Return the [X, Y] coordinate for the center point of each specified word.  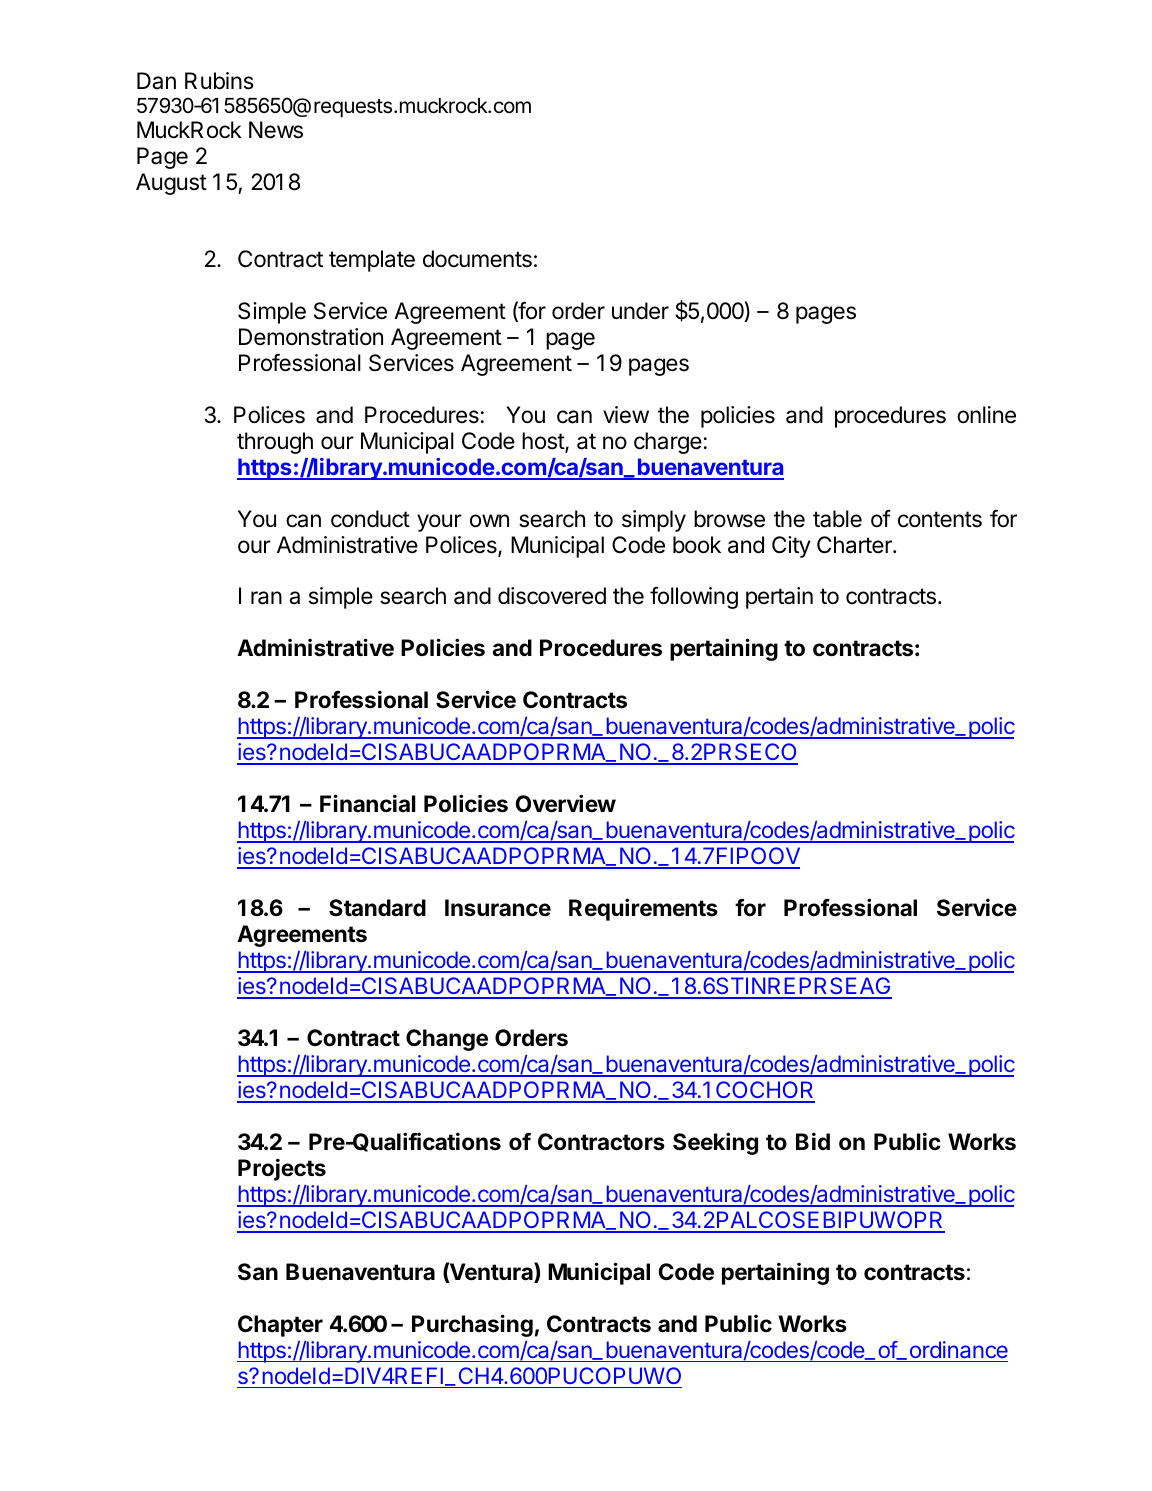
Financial [368, 803]
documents [477, 259]
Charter [855, 545]
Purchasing [472, 1325]
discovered [552, 596]
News [276, 130]
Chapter [280, 1326]
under [640, 311]
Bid [813, 1141]
